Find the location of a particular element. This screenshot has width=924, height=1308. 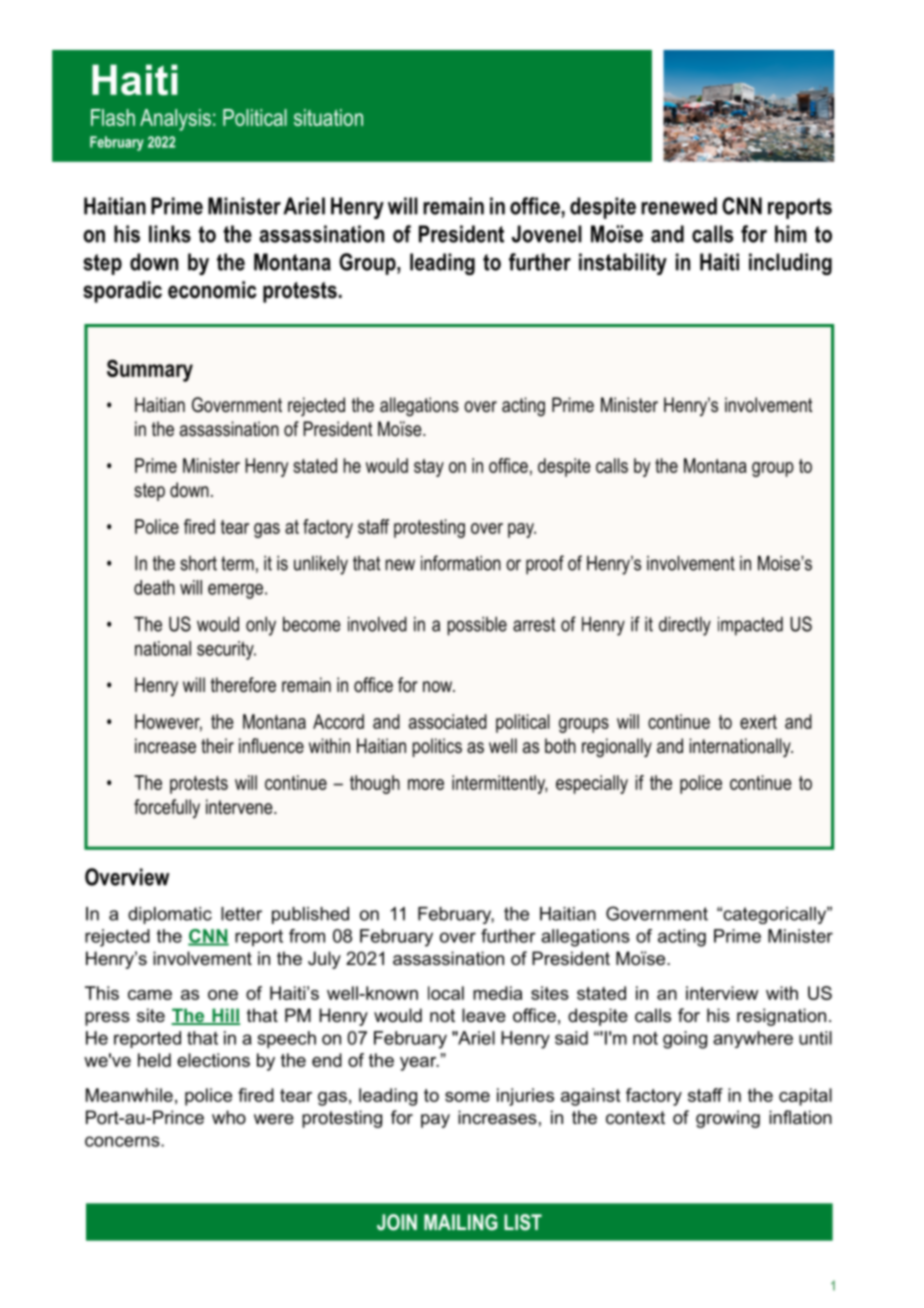

concerns is located at coordinates (123, 1141).
